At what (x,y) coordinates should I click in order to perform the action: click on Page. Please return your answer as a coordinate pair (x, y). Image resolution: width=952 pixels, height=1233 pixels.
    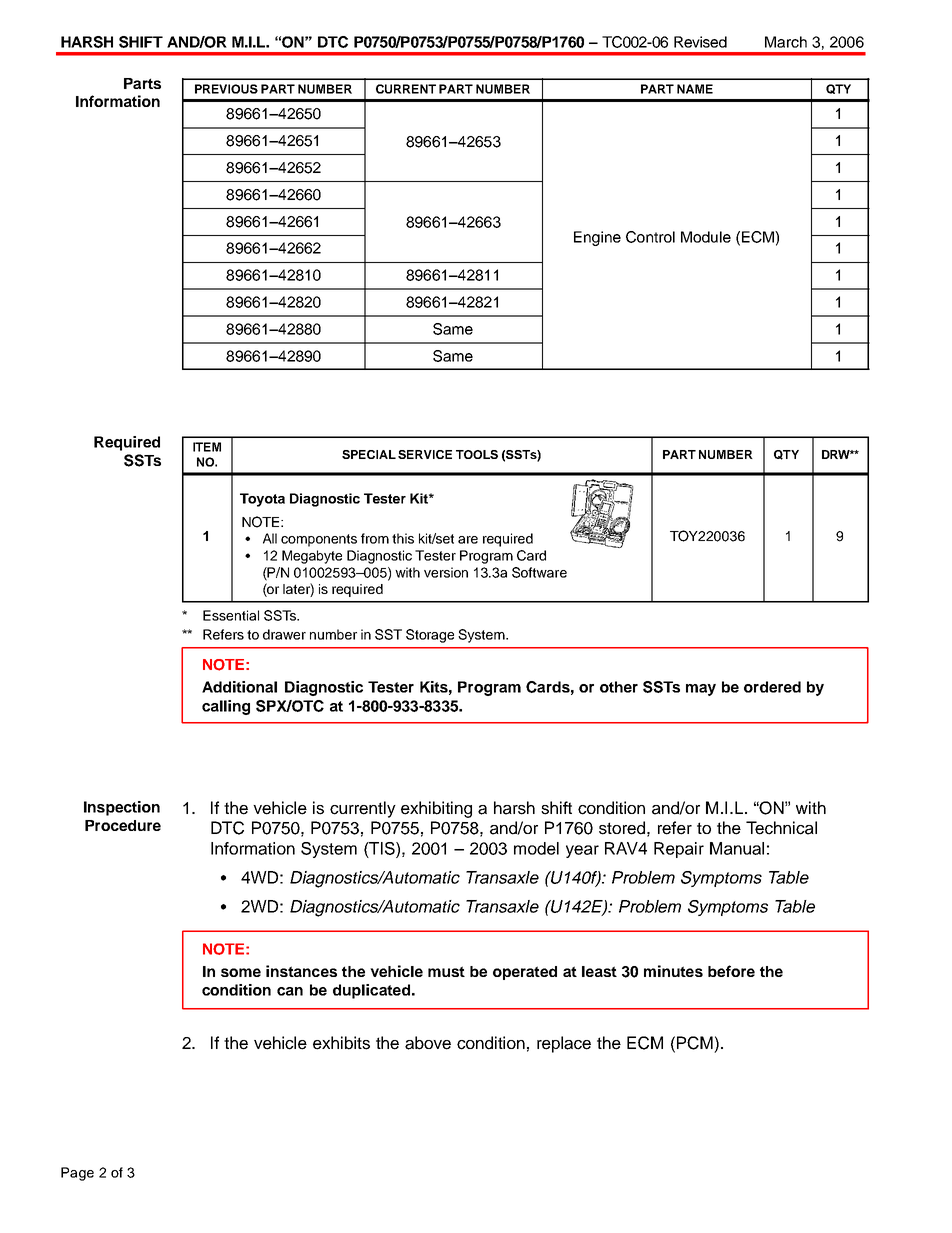
    Looking at the image, I should click on (77, 1174).
